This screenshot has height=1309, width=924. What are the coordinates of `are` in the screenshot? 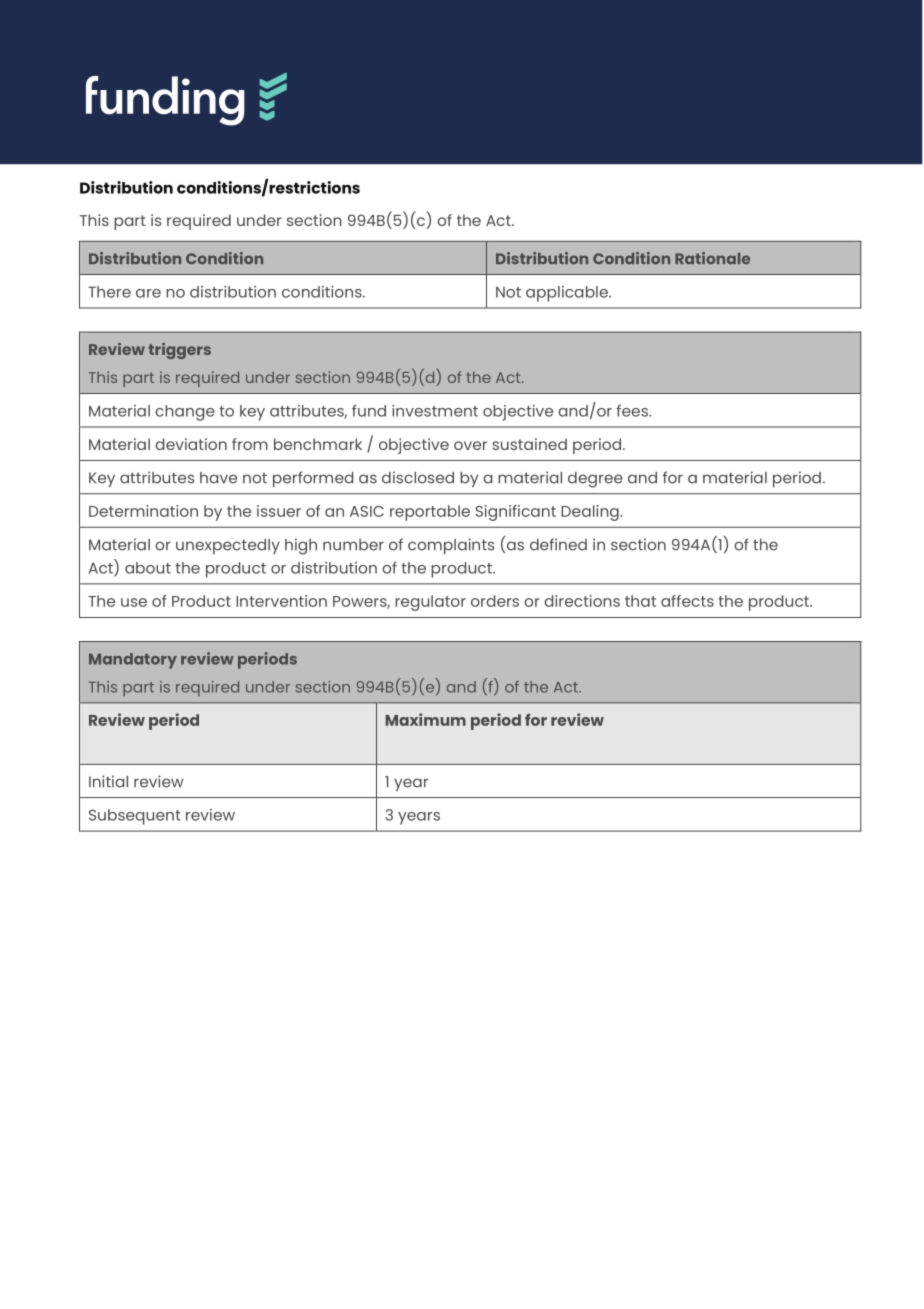 It's located at (148, 293).
